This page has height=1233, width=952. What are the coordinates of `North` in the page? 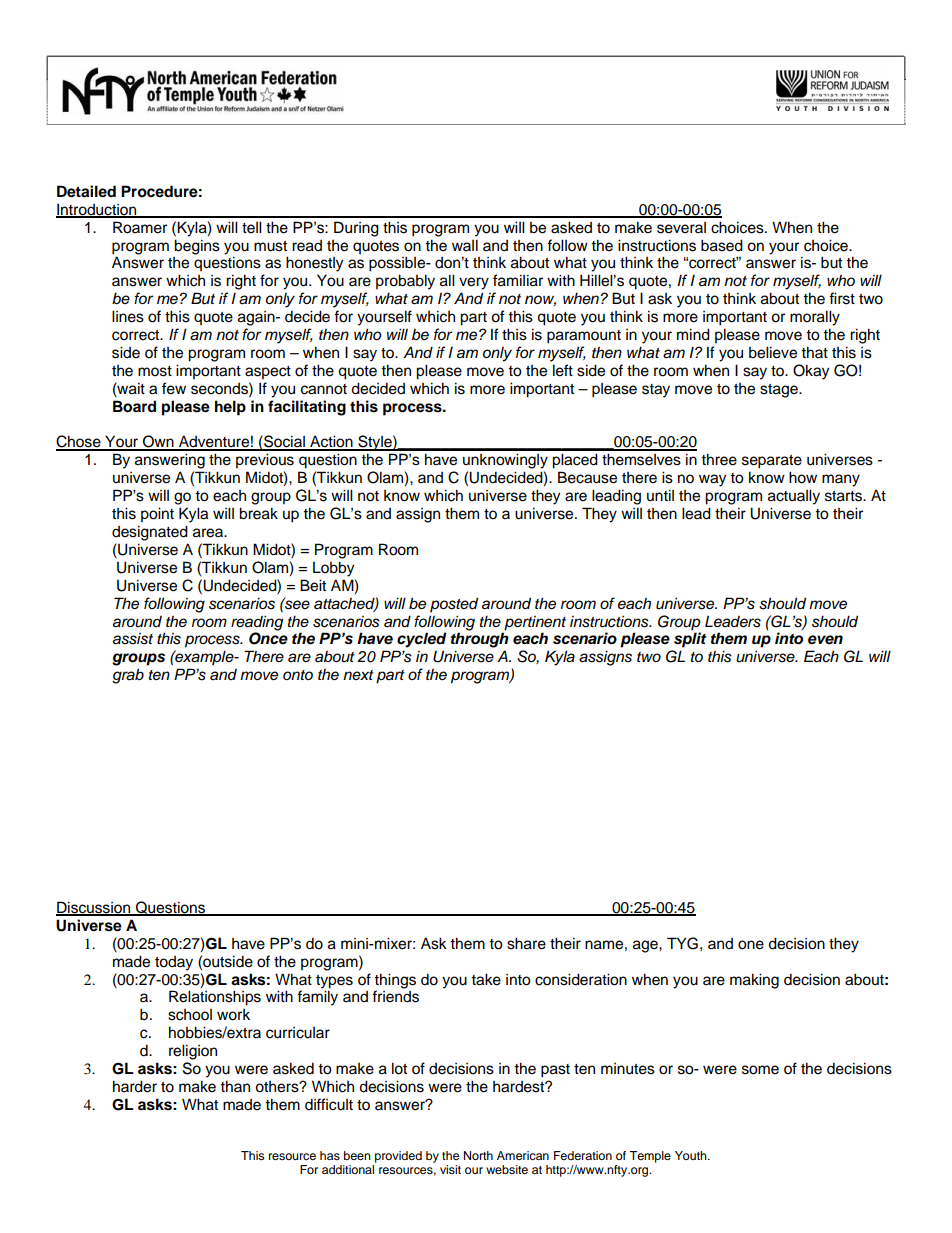 It's located at (478, 1155).
